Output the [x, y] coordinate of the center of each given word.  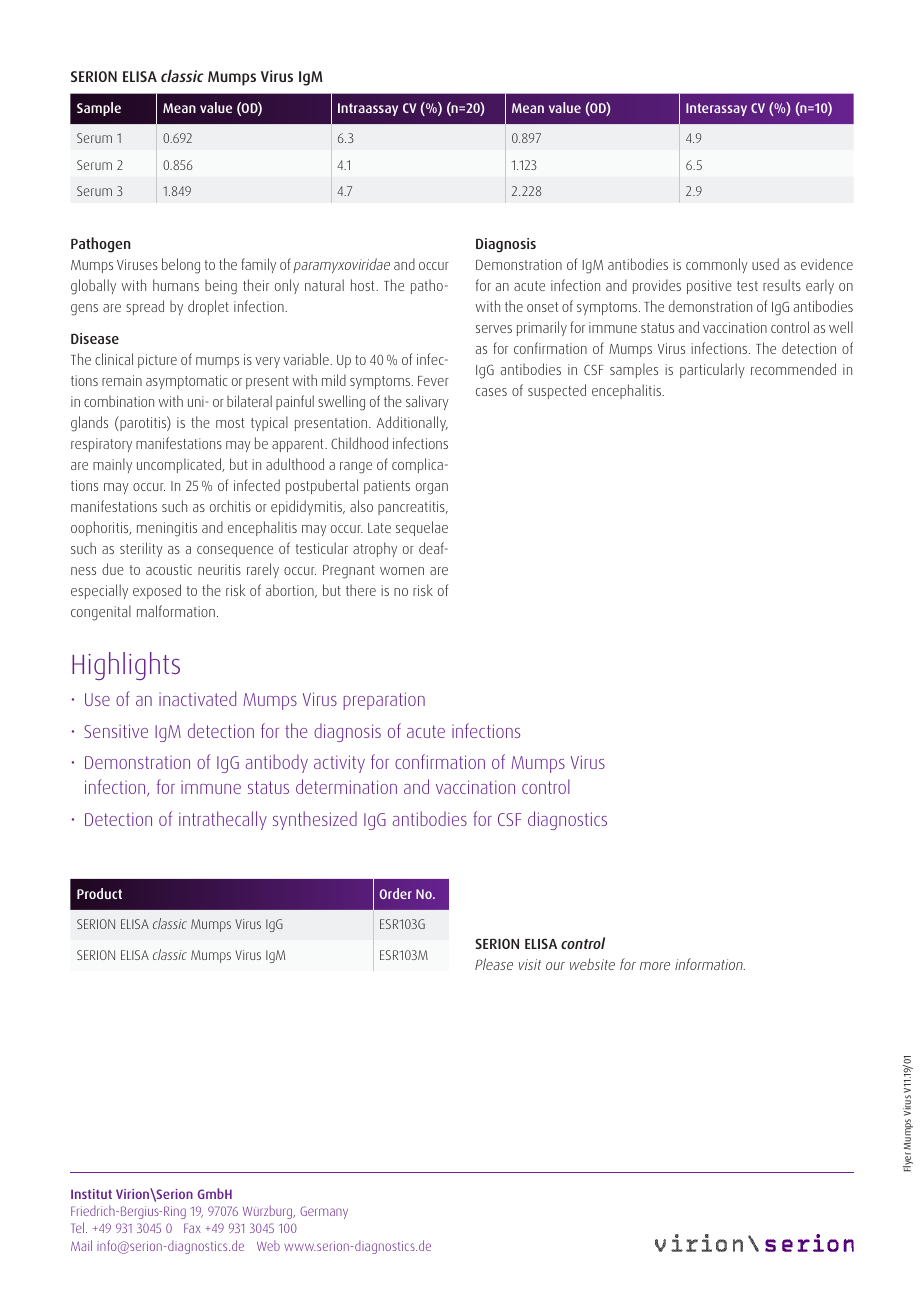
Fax [192, 1228]
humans [176, 285]
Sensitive [116, 731]
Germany [324, 1212]
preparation [384, 701]
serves [494, 329]
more [655, 966]
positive [709, 287]
